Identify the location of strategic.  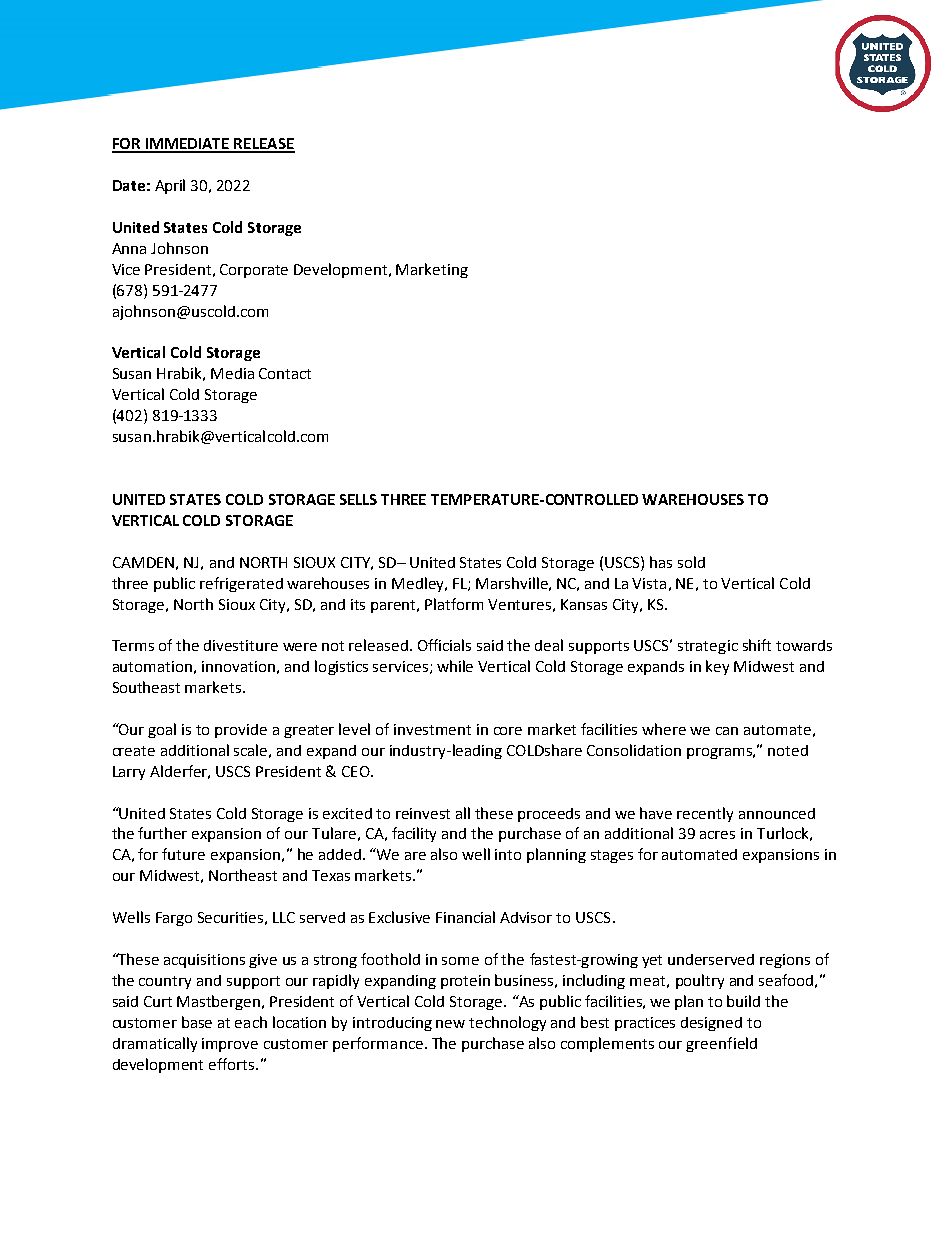
(708, 647).
